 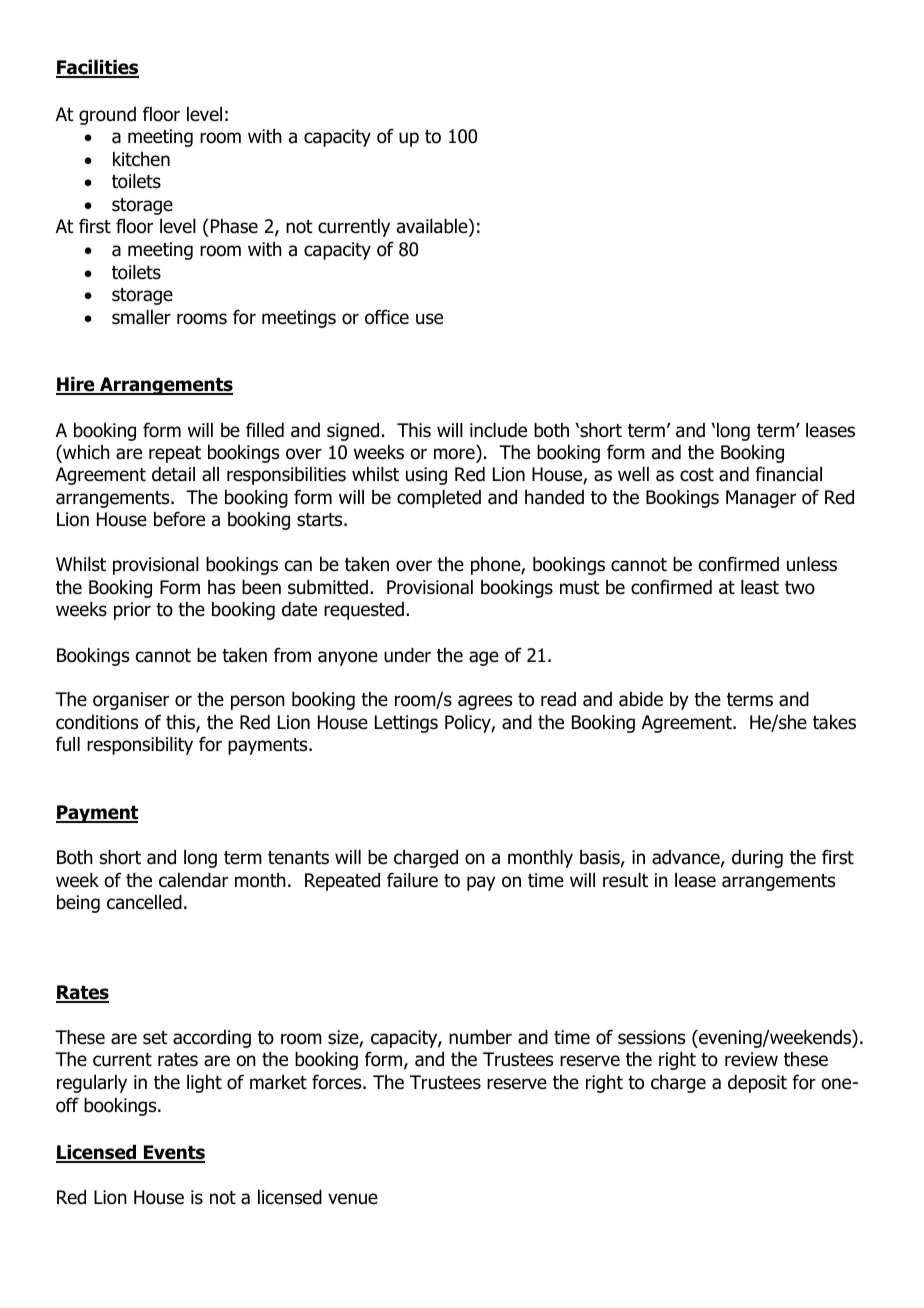 What do you see at coordinates (412, 880) in the image?
I see `failure` at bounding box center [412, 880].
